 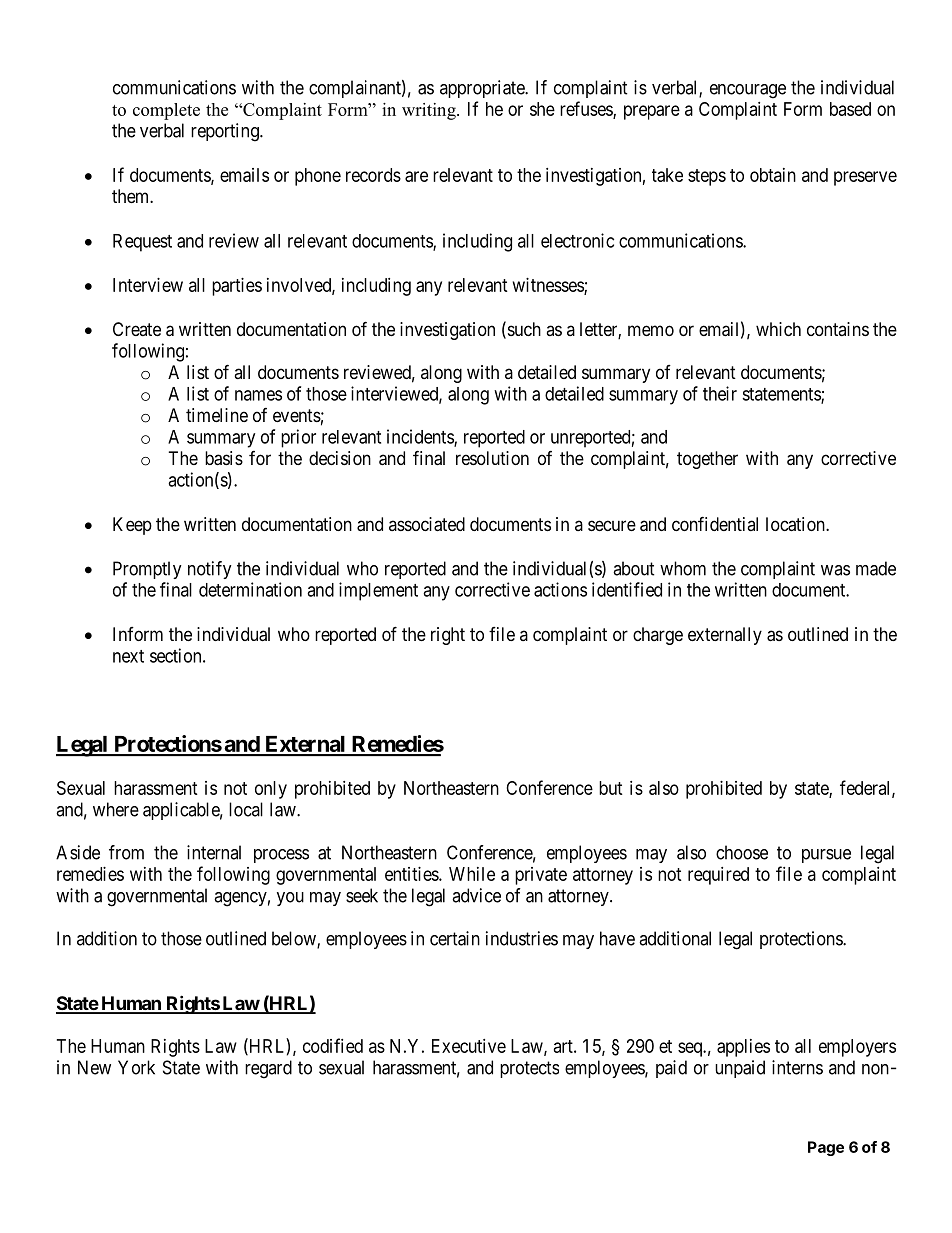 I want to click on incidents, so click(x=421, y=437).
